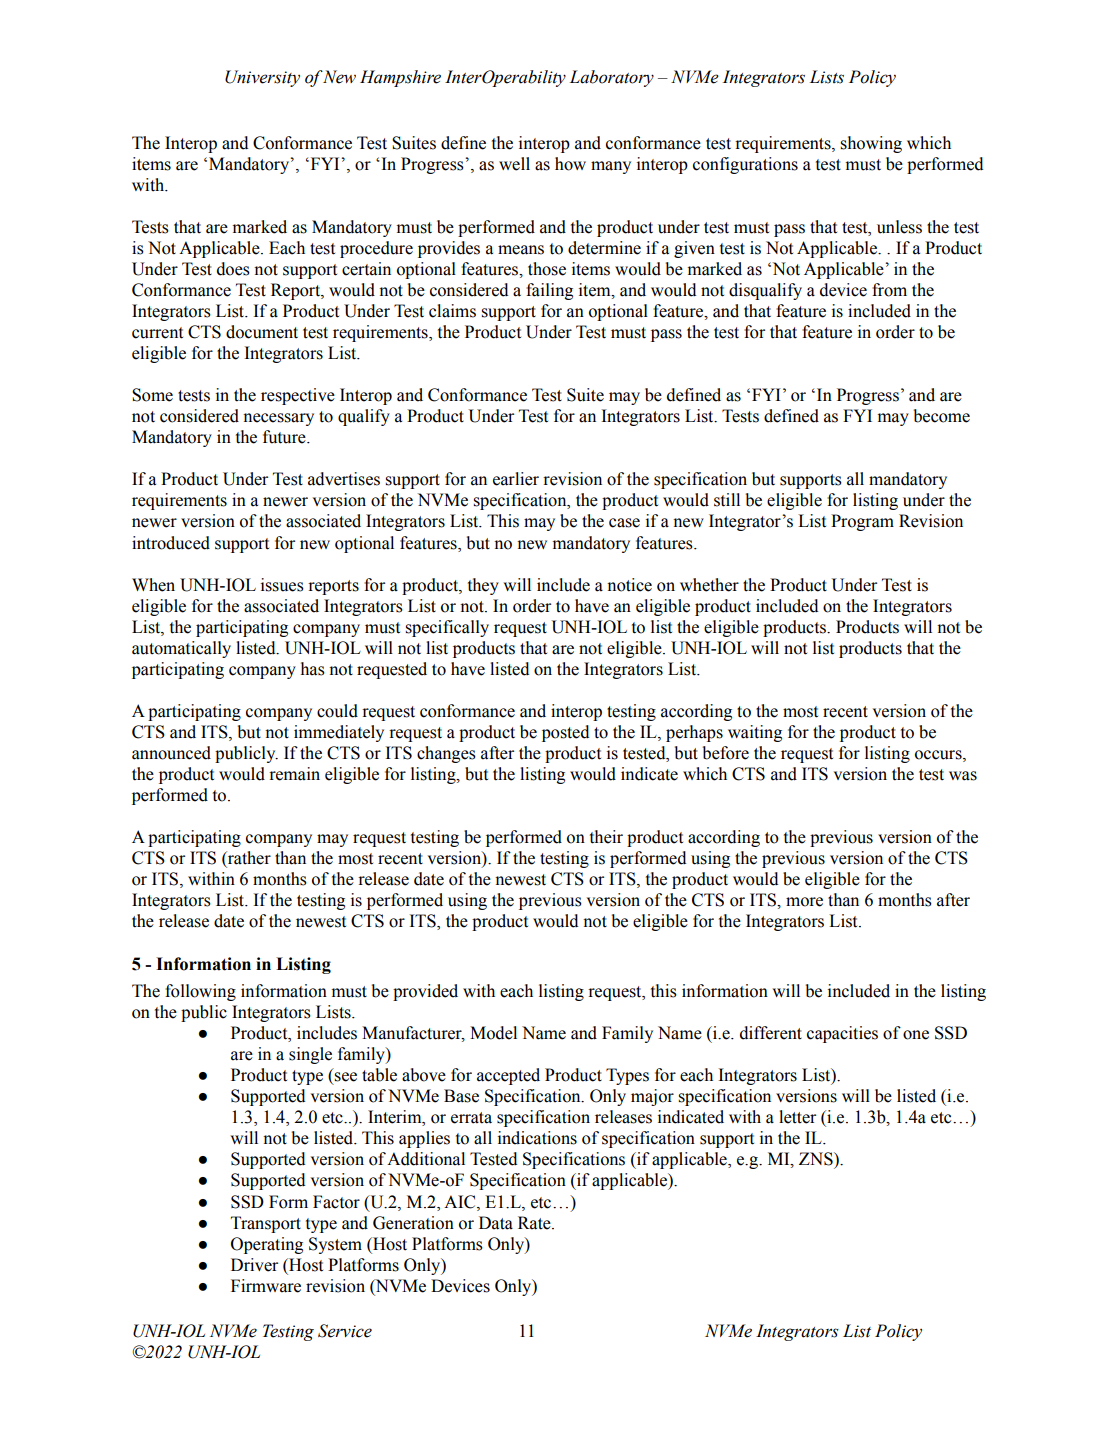 This document has width=1120, height=1449. Describe the element at coordinates (171, 543) in the document. I see `introduced` at that location.
